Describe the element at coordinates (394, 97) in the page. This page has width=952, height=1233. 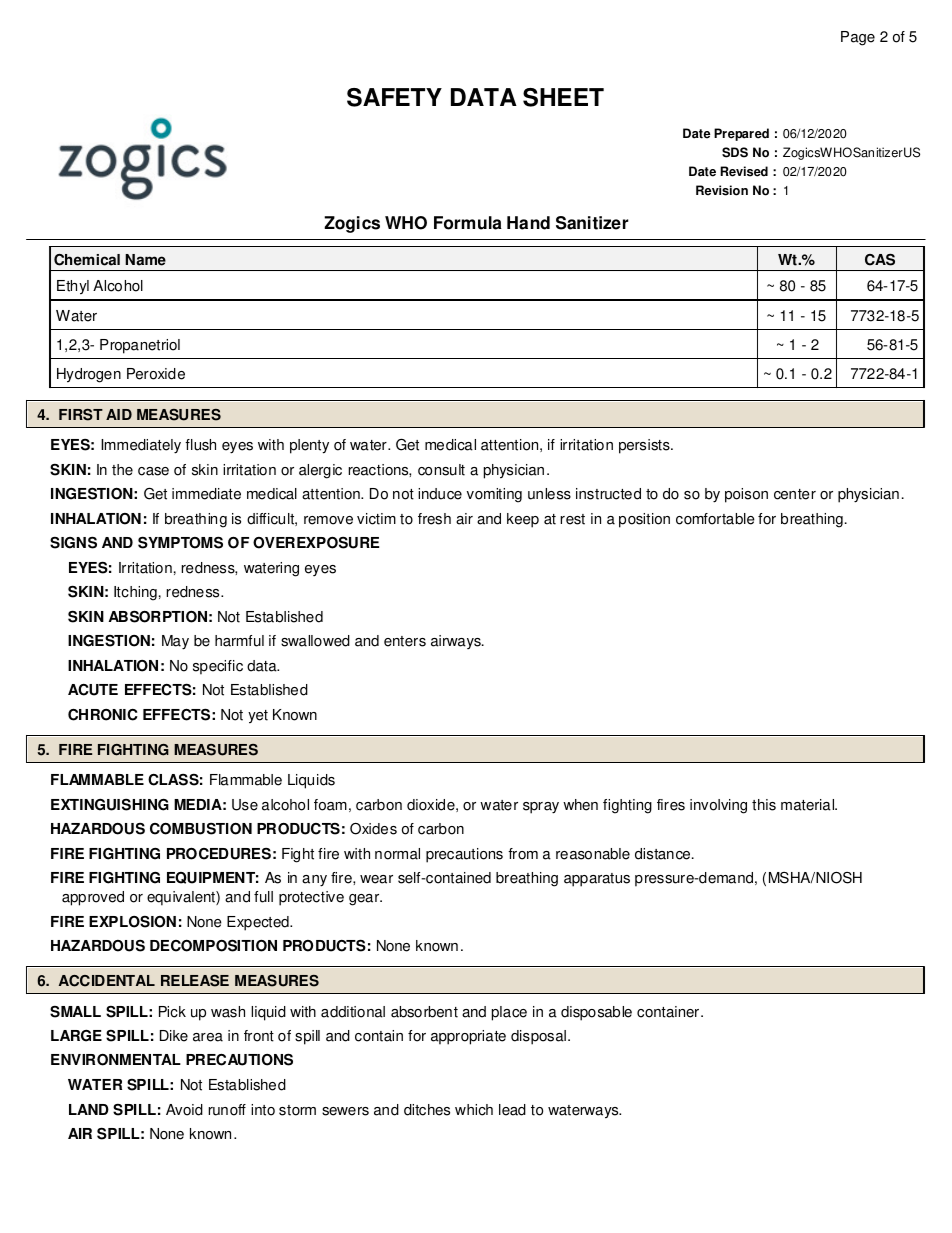
I see `SAFETY` at that location.
